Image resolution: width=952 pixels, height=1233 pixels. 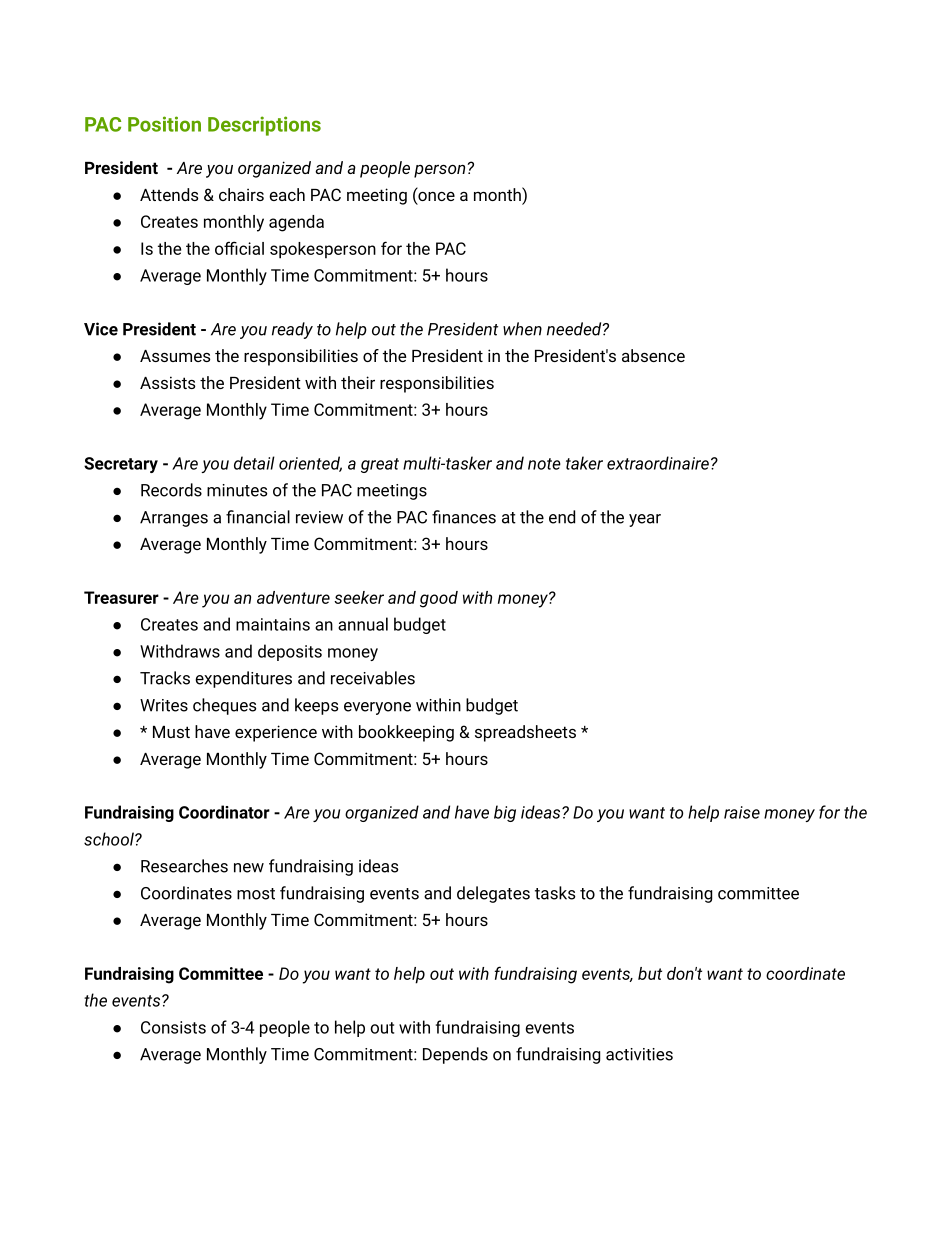 What do you see at coordinates (173, 1027) in the image?
I see `Consists` at bounding box center [173, 1027].
